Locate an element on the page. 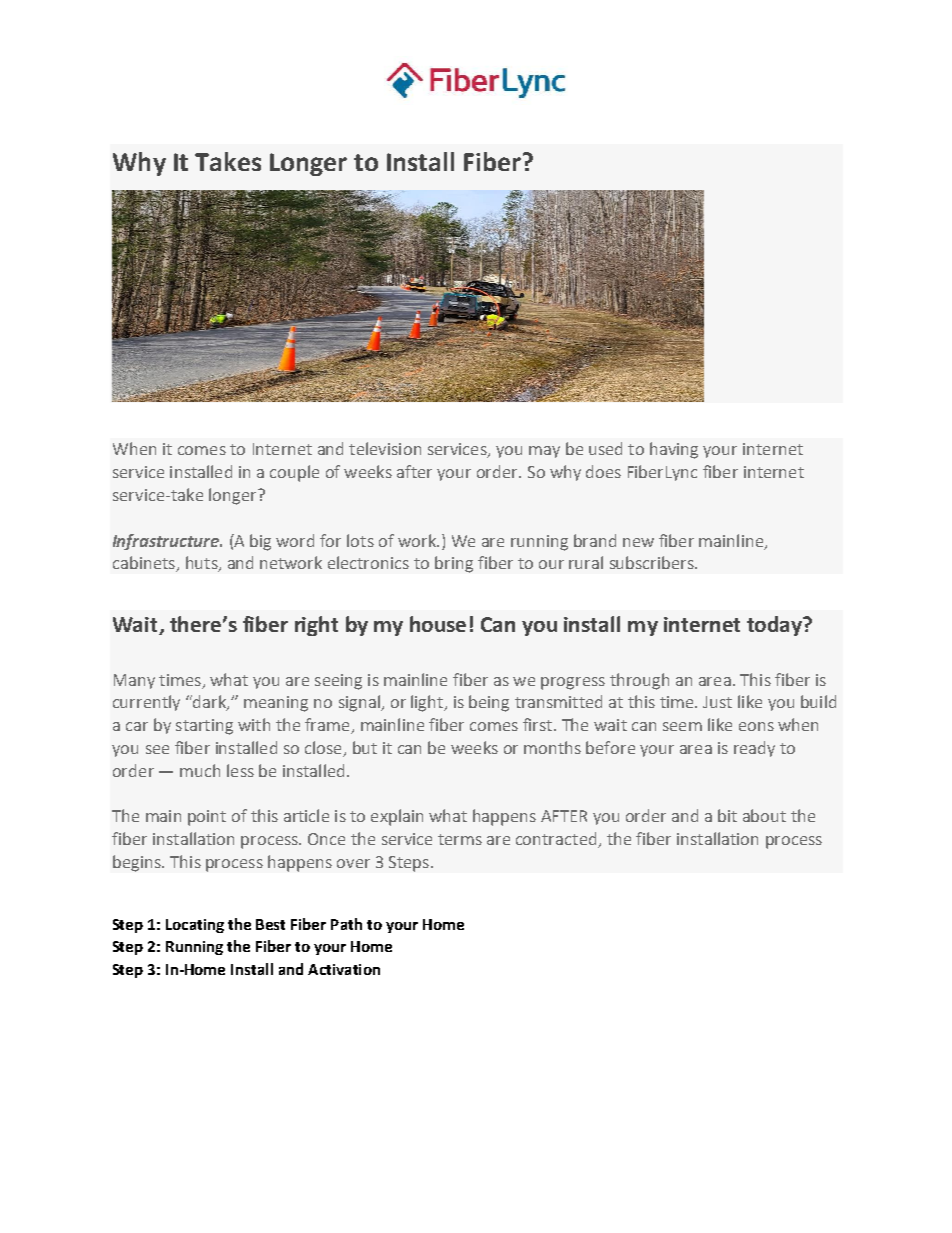  contracted is located at coordinates (557, 840).
